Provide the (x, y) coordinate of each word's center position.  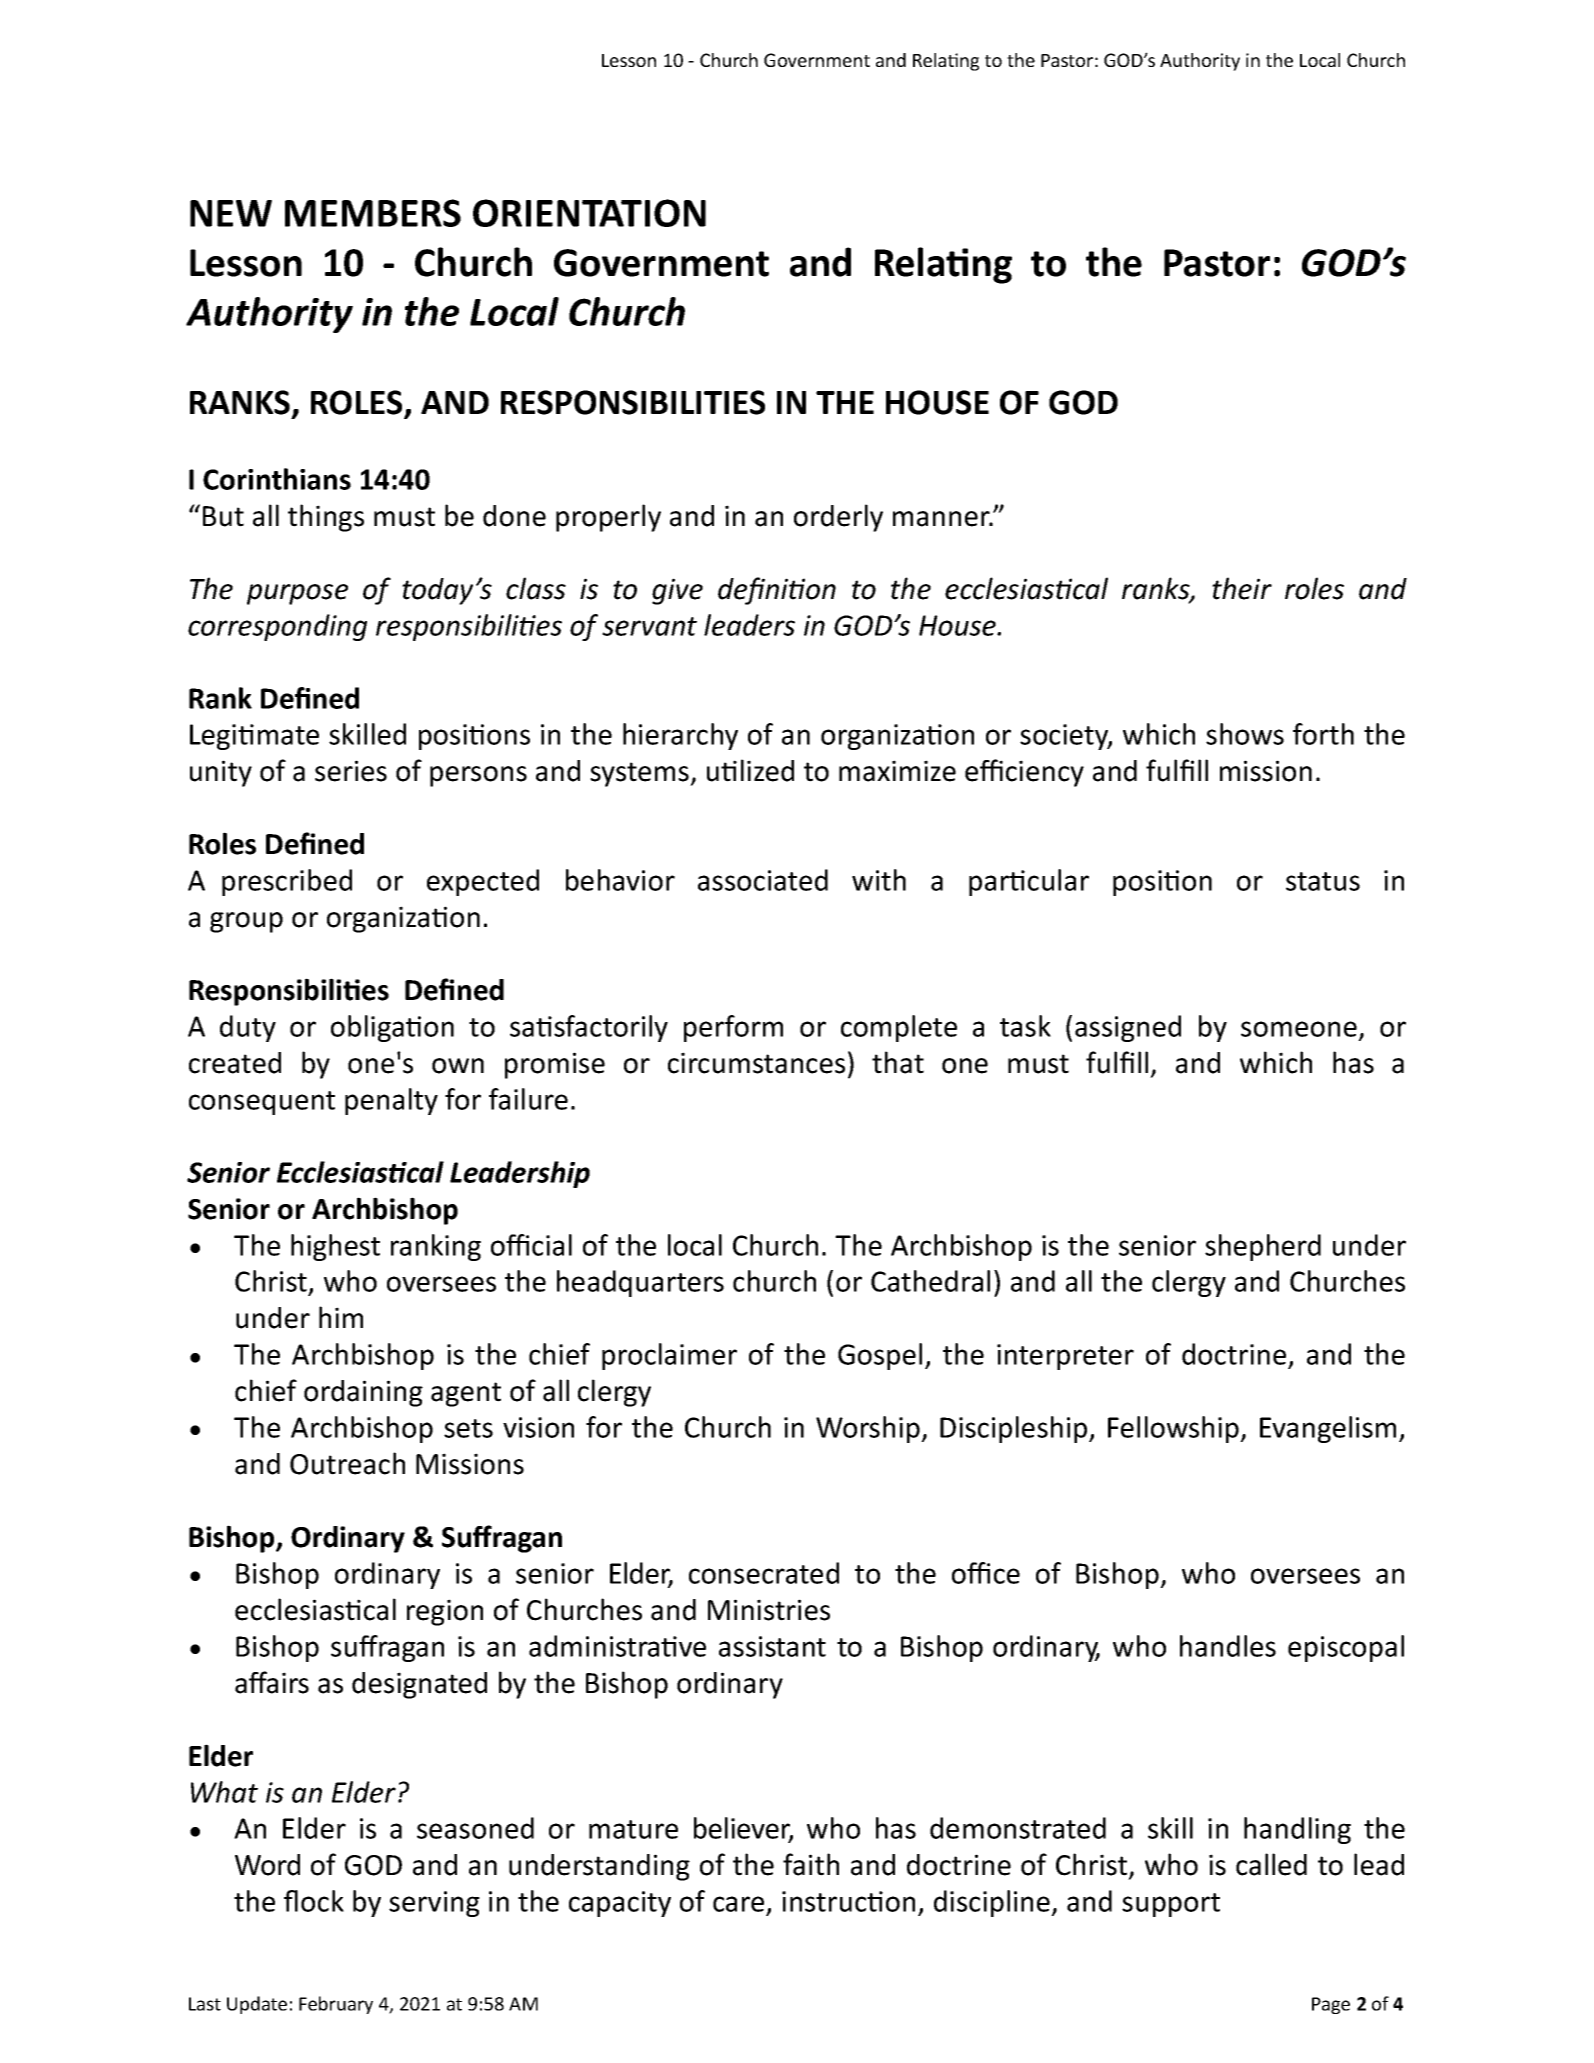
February (336, 2005)
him (341, 1317)
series (351, 771)
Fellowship (1174, 1429)
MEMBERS (373, 213)
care (740, 1905)
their (1242, 588)
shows (1245, 734)
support (1171, 1905)
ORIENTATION (589, 213)
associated (763, 880)
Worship (869, 1429)
